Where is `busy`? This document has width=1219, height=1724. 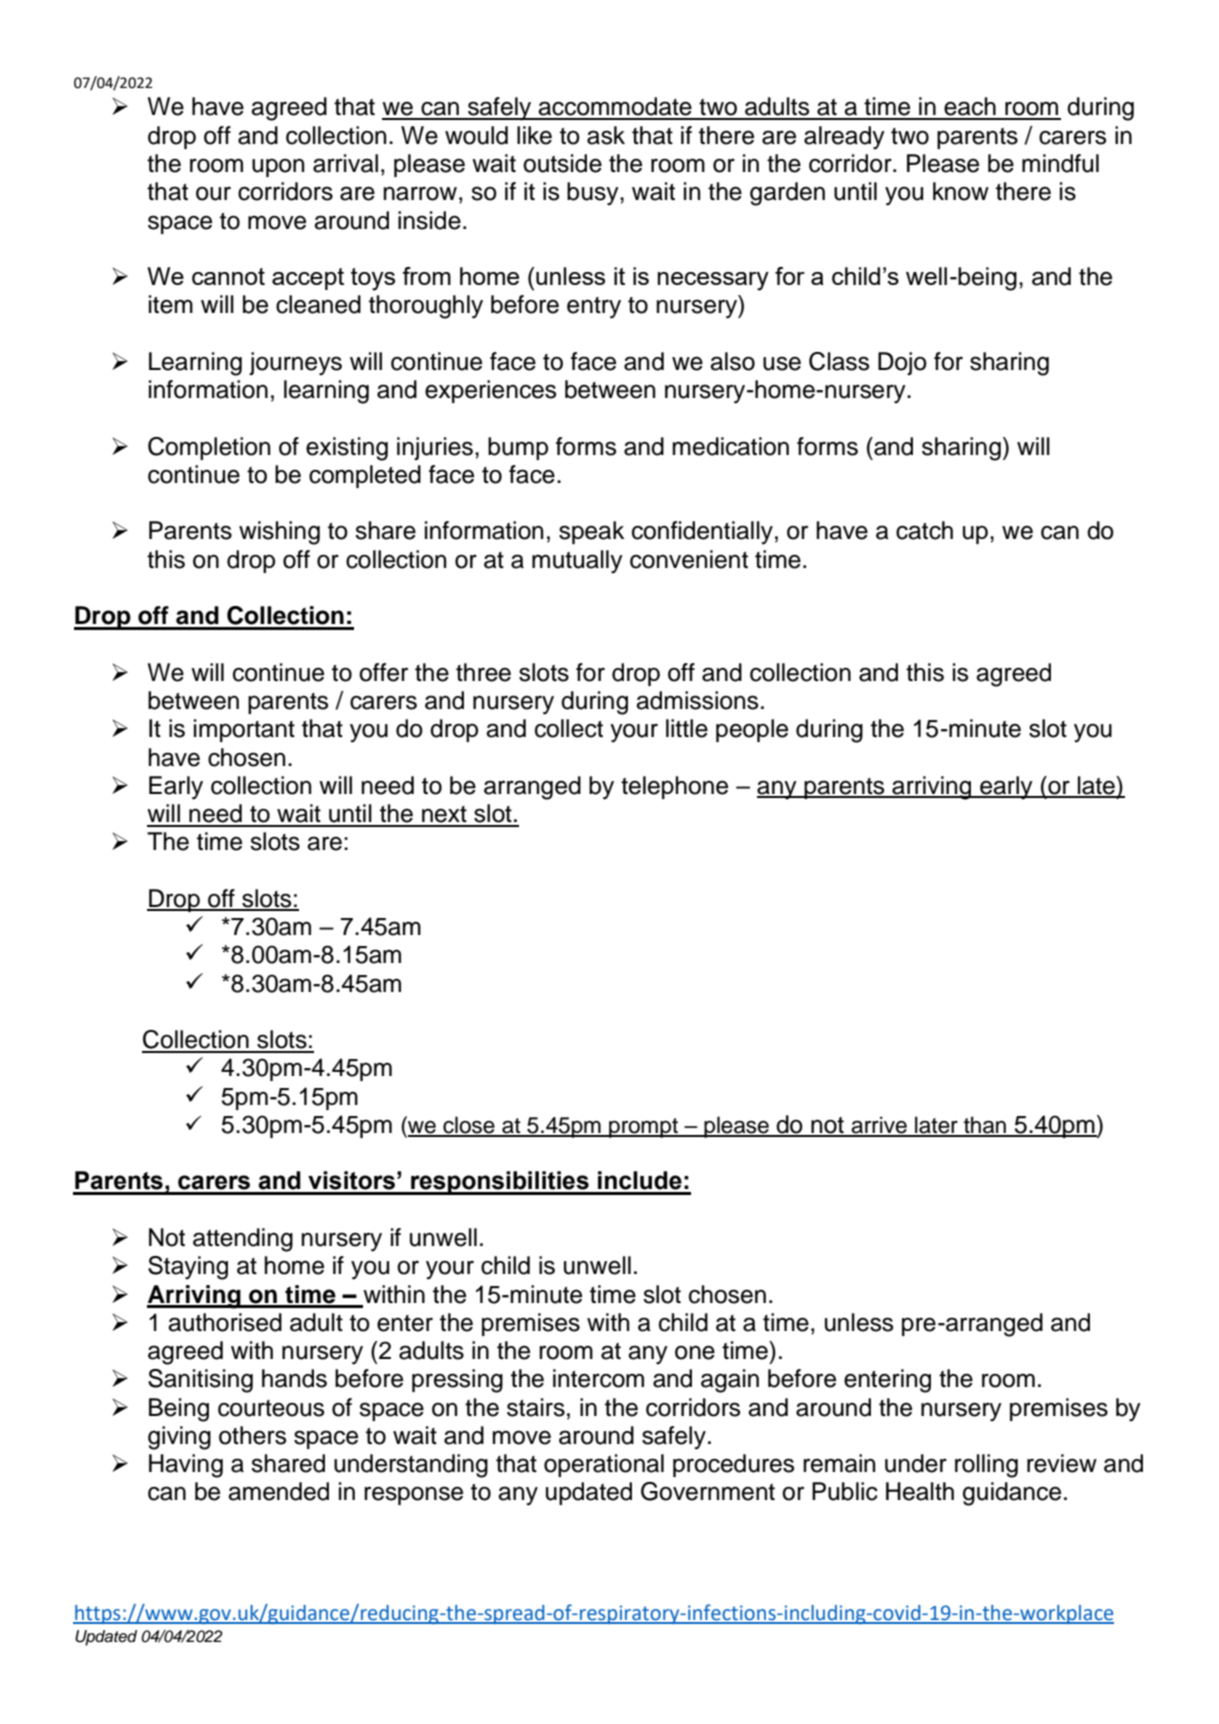
busy is located at coordinates (594, 194).
